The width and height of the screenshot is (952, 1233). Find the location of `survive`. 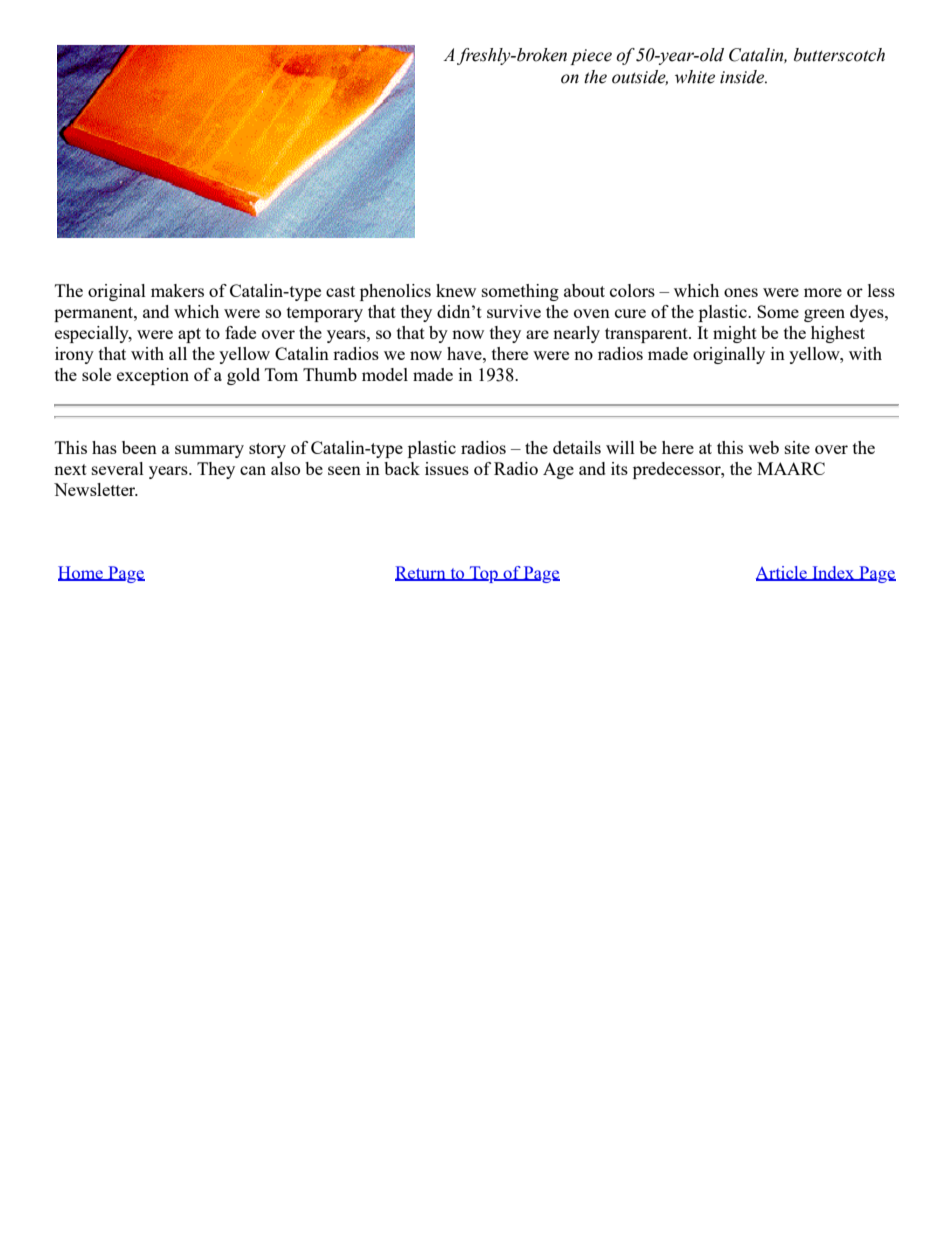

survive is located at coordinates (514, 311).
